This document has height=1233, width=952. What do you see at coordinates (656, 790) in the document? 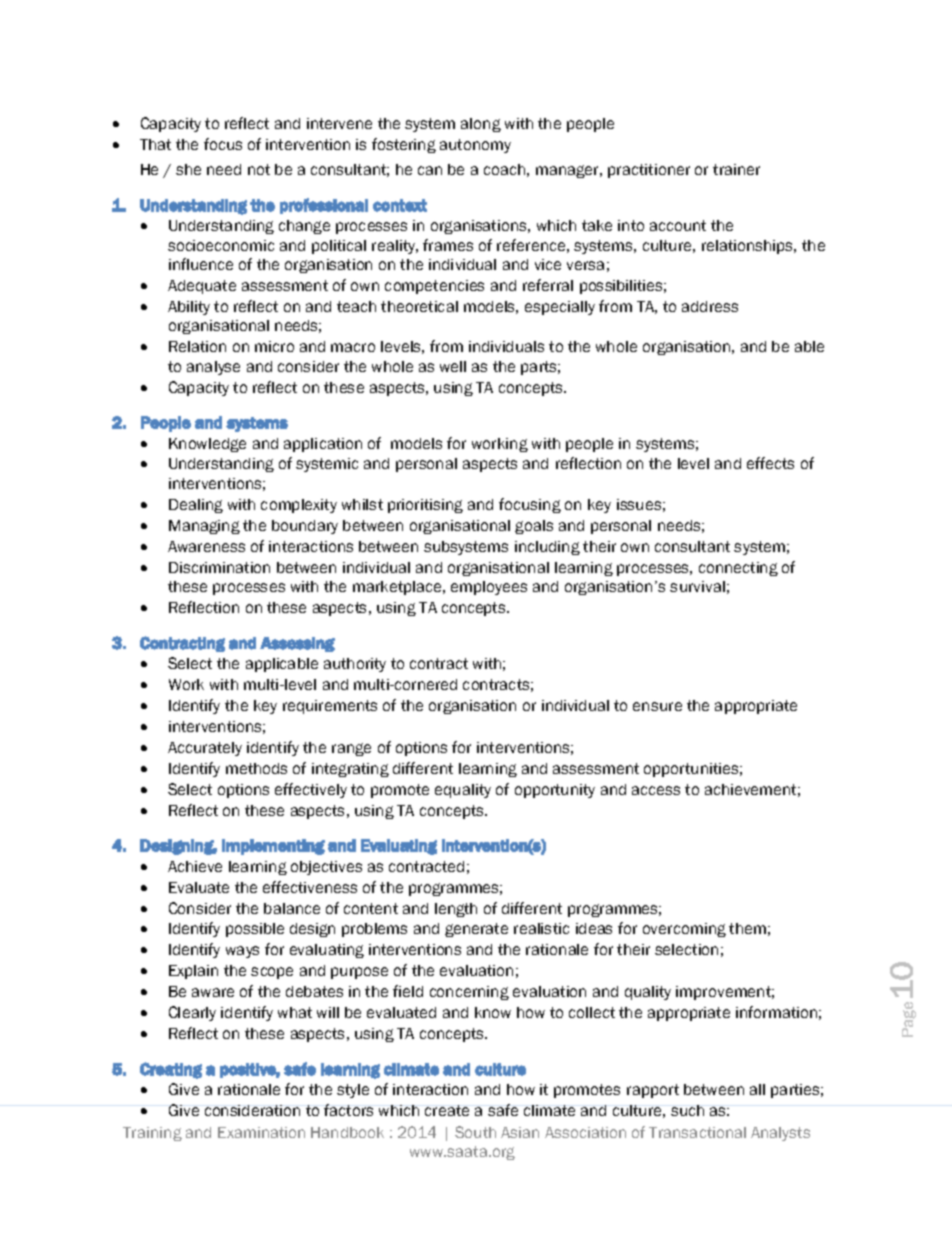
I see `access` at bounding box center [656, 790].
